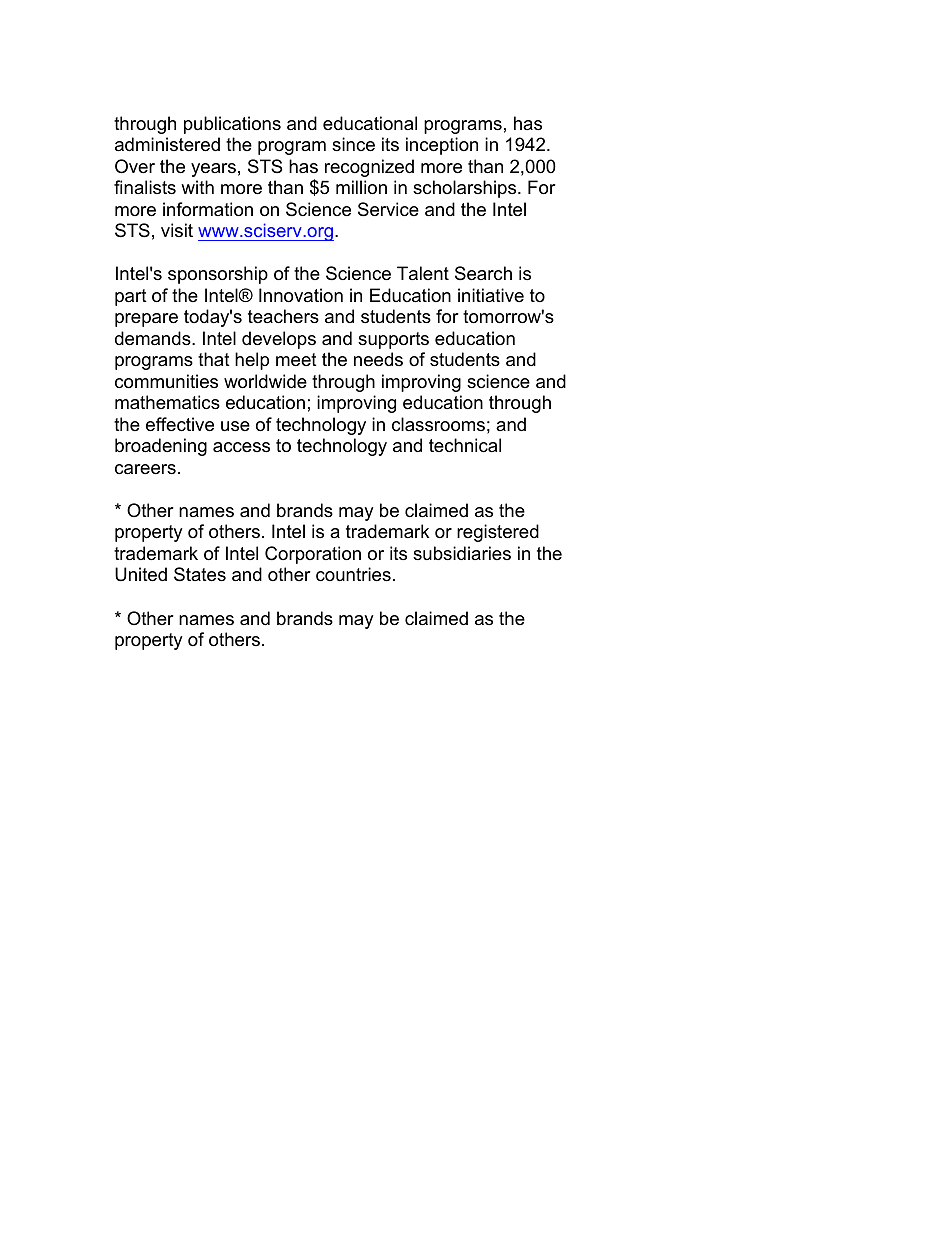  I want to click on meet, so click(296, 360).
